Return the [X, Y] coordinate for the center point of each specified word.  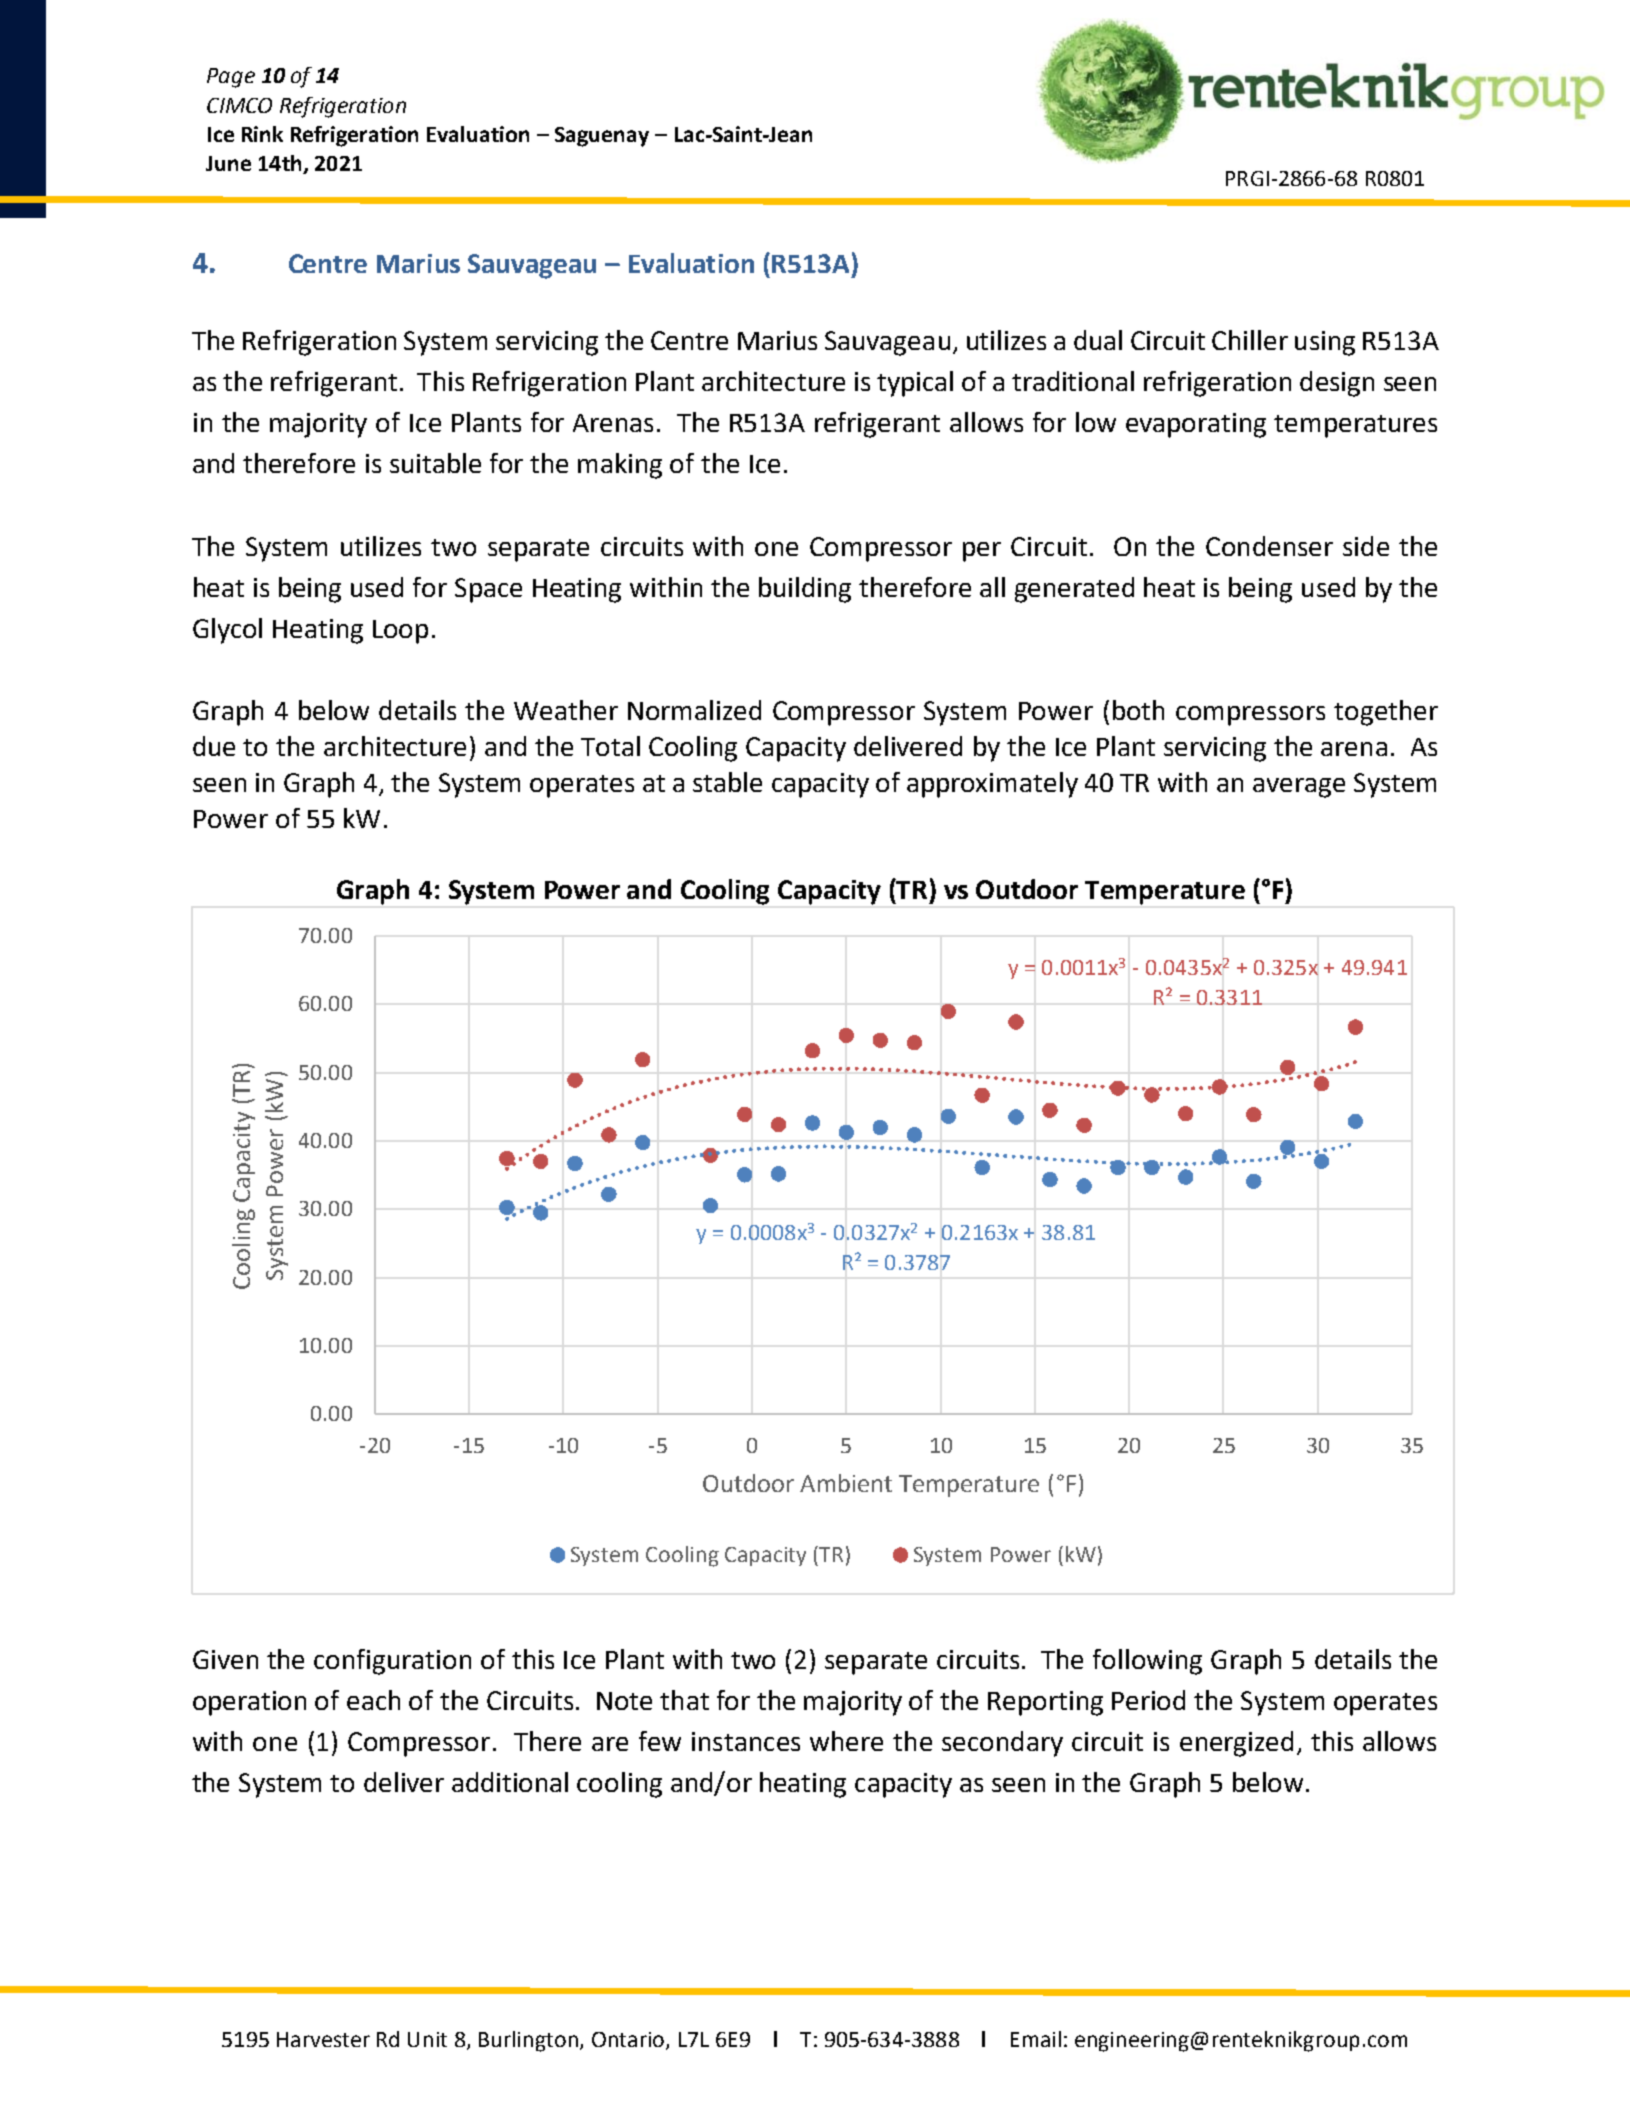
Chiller [1250, 340]
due [214, 746]
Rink [262, 134]
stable [727, 782]
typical [915, 384]
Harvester [323, 2039]
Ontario [629, 2041]
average [1299, 788]
